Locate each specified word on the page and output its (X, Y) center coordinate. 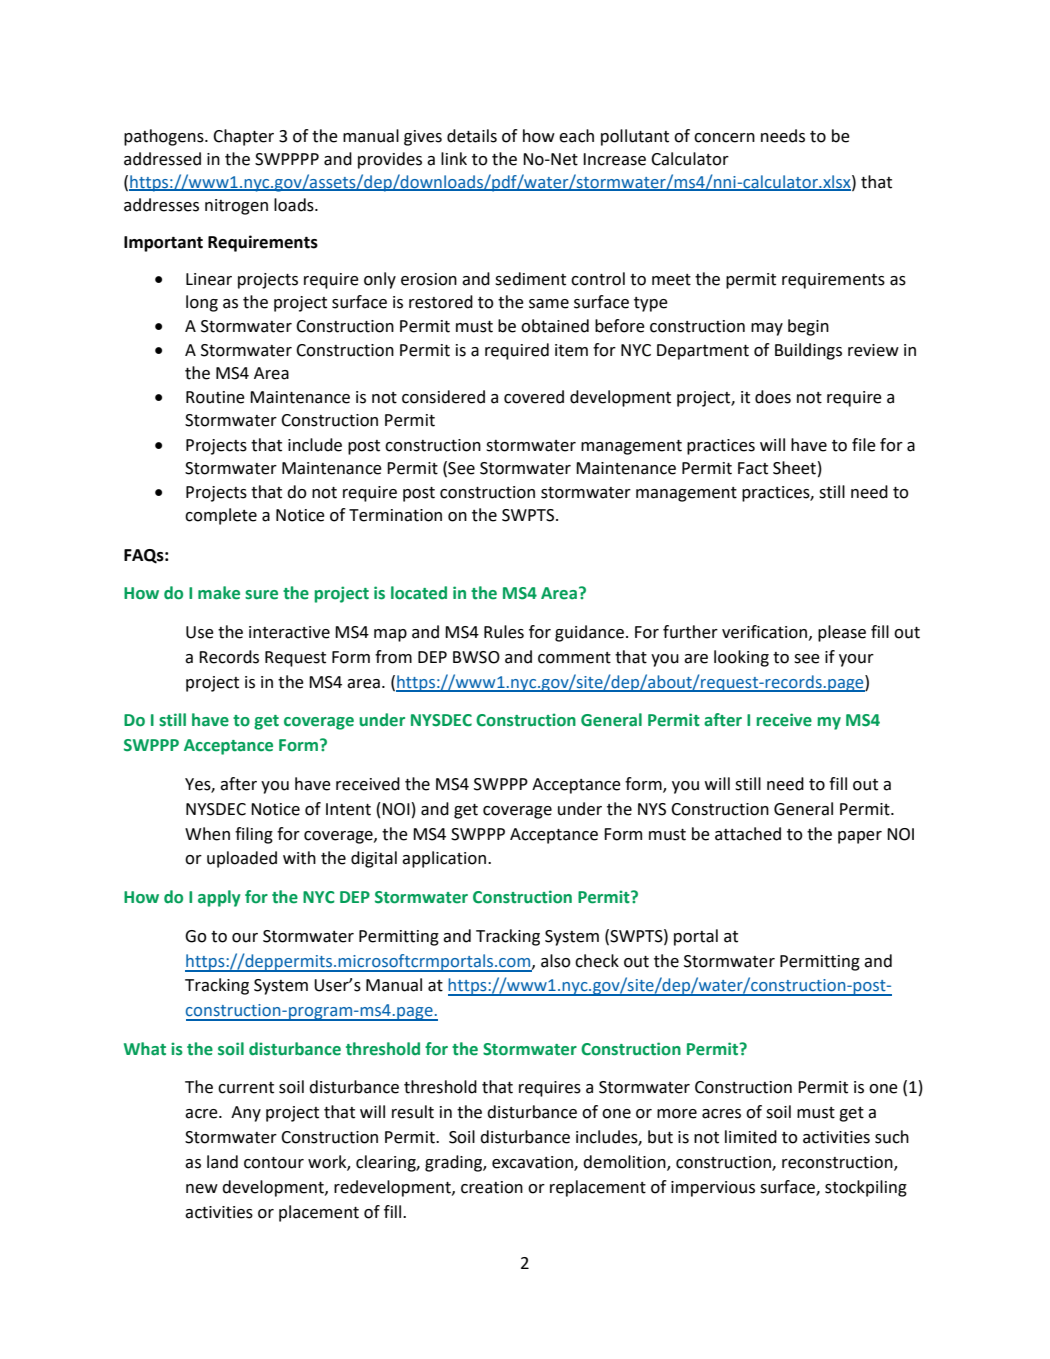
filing (254, 835)
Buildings (808, 351)
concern (724, 138)
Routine (215, 397)
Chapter (243, 137)
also (556, 961)
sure (261, 595)
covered (534, 397)
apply (219, 898)
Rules (504, 632)
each (576, 136)
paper (860, 837)
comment (574, 658)
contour (274, 1163)
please (842, 633)
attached (748, 834)
